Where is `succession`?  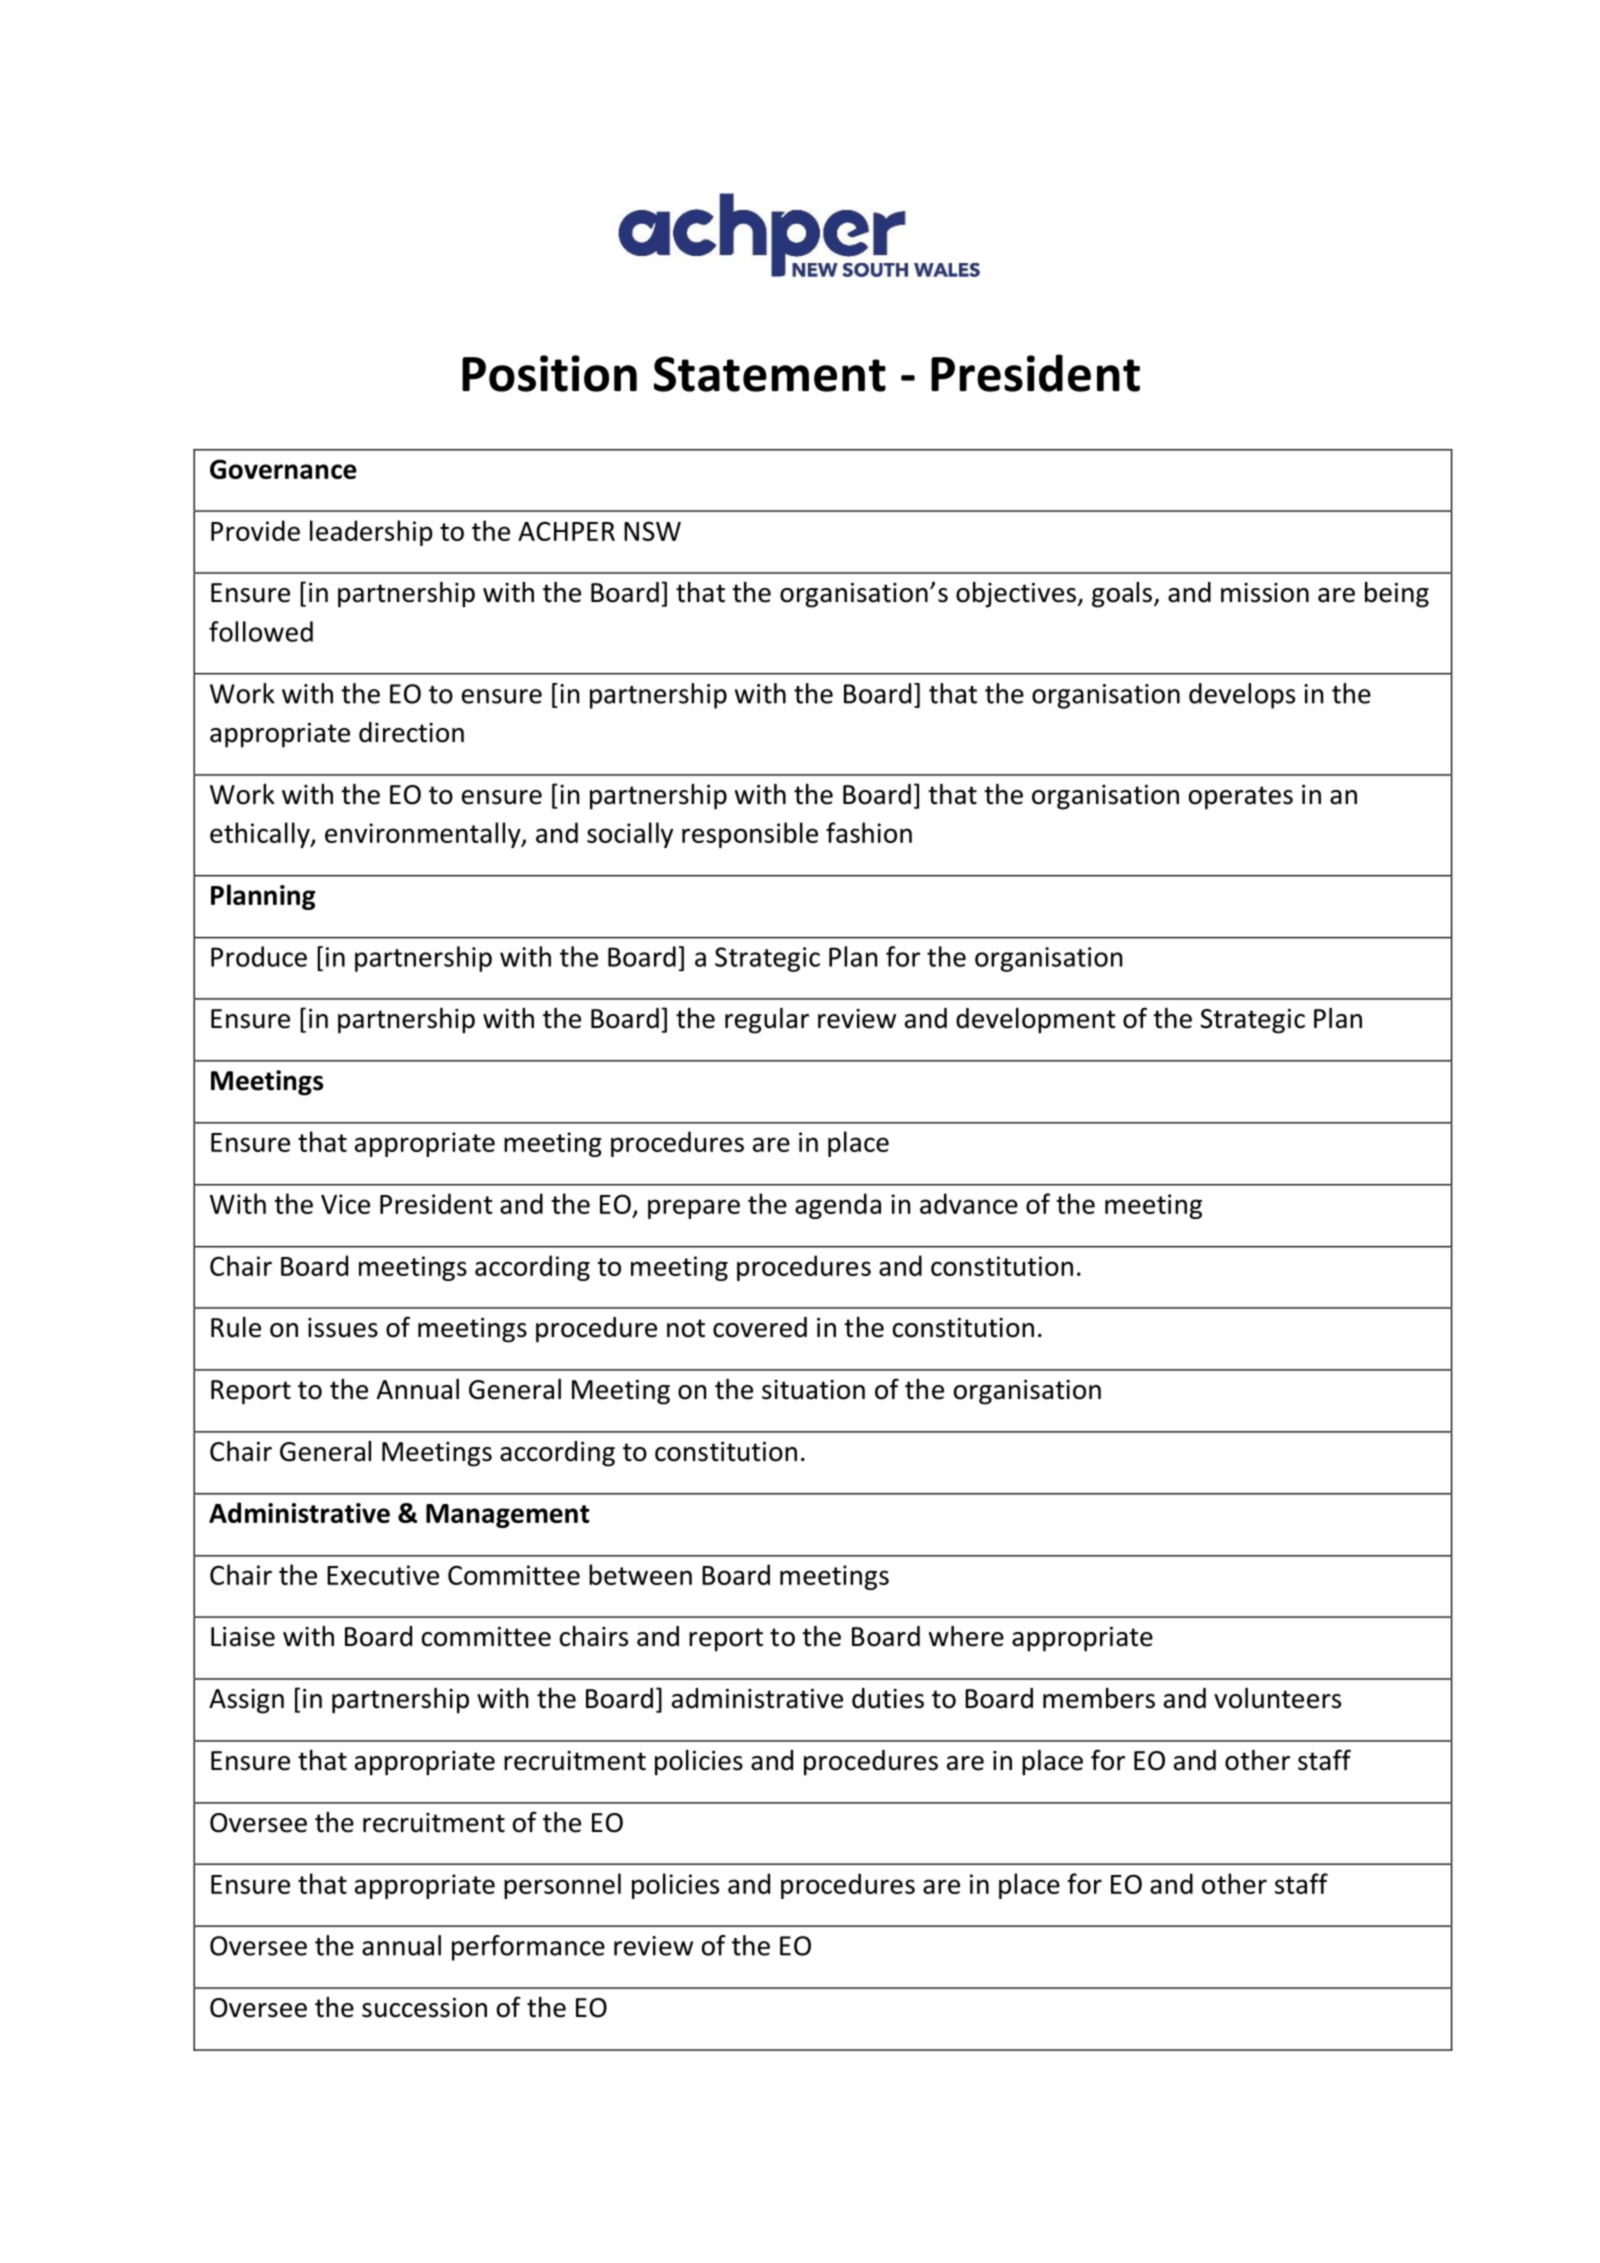
succession is located at coordinates (424, 2008).
